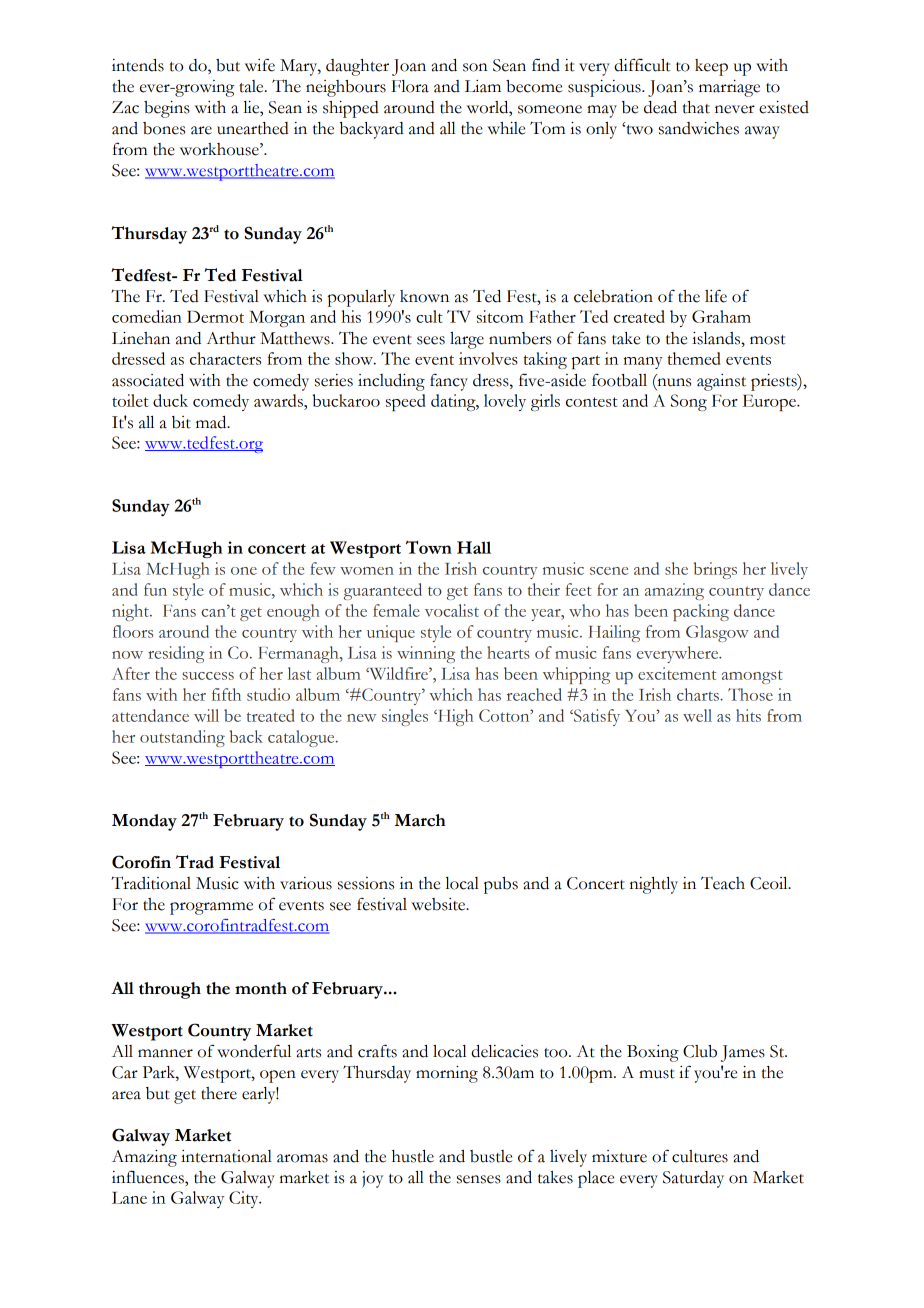  Describe the element at coordinates (144, 822) in the image. I see `Monday` at that location.
